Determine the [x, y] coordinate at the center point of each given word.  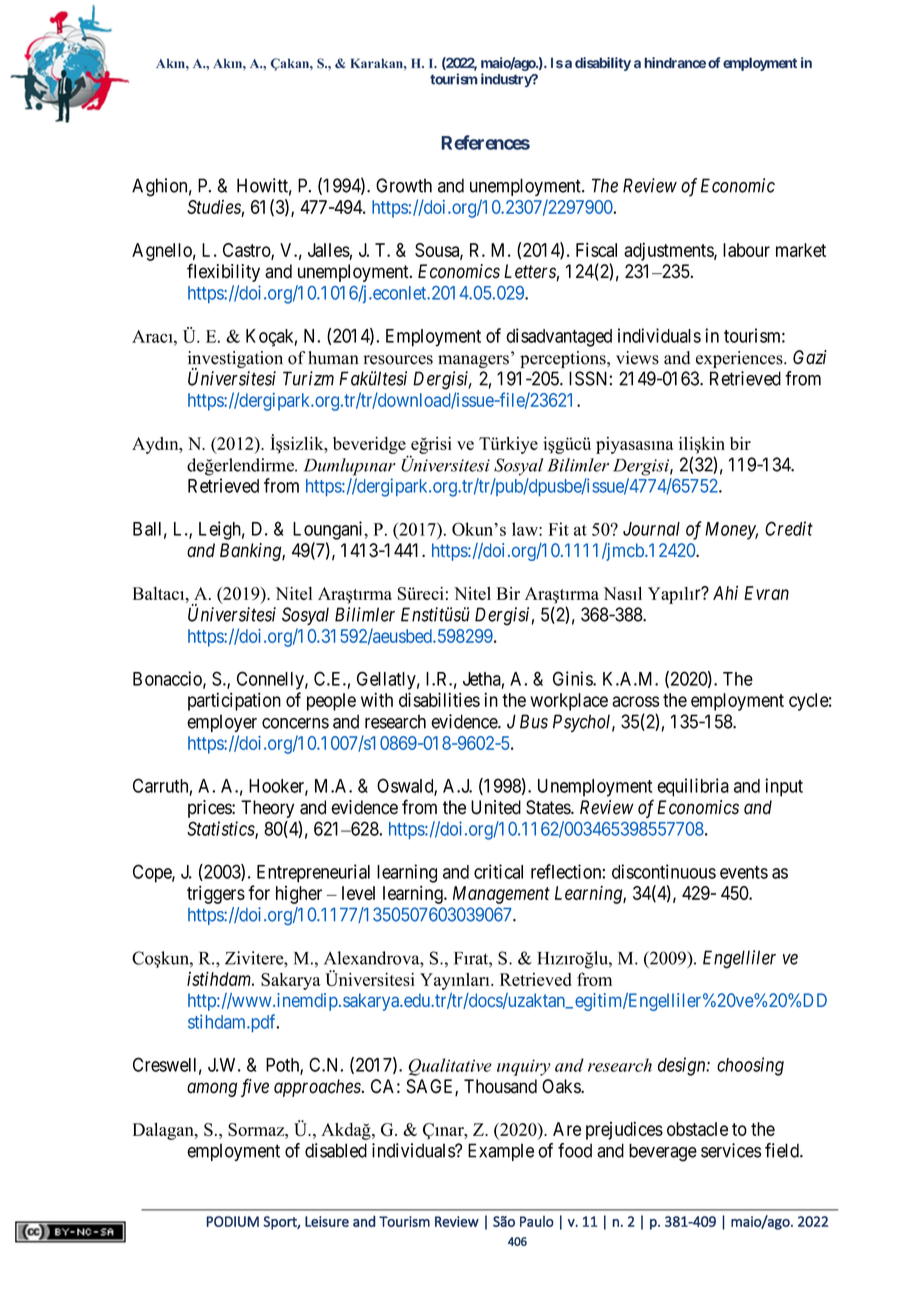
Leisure [327, 1221]
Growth [404, 185]
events [744, 872]
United [496, 807]
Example [501, 1152]
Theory [267, 809]
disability [603, 64]
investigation [235, 360]
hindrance [675, 62]
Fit [558, 529]
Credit [789, 528]
